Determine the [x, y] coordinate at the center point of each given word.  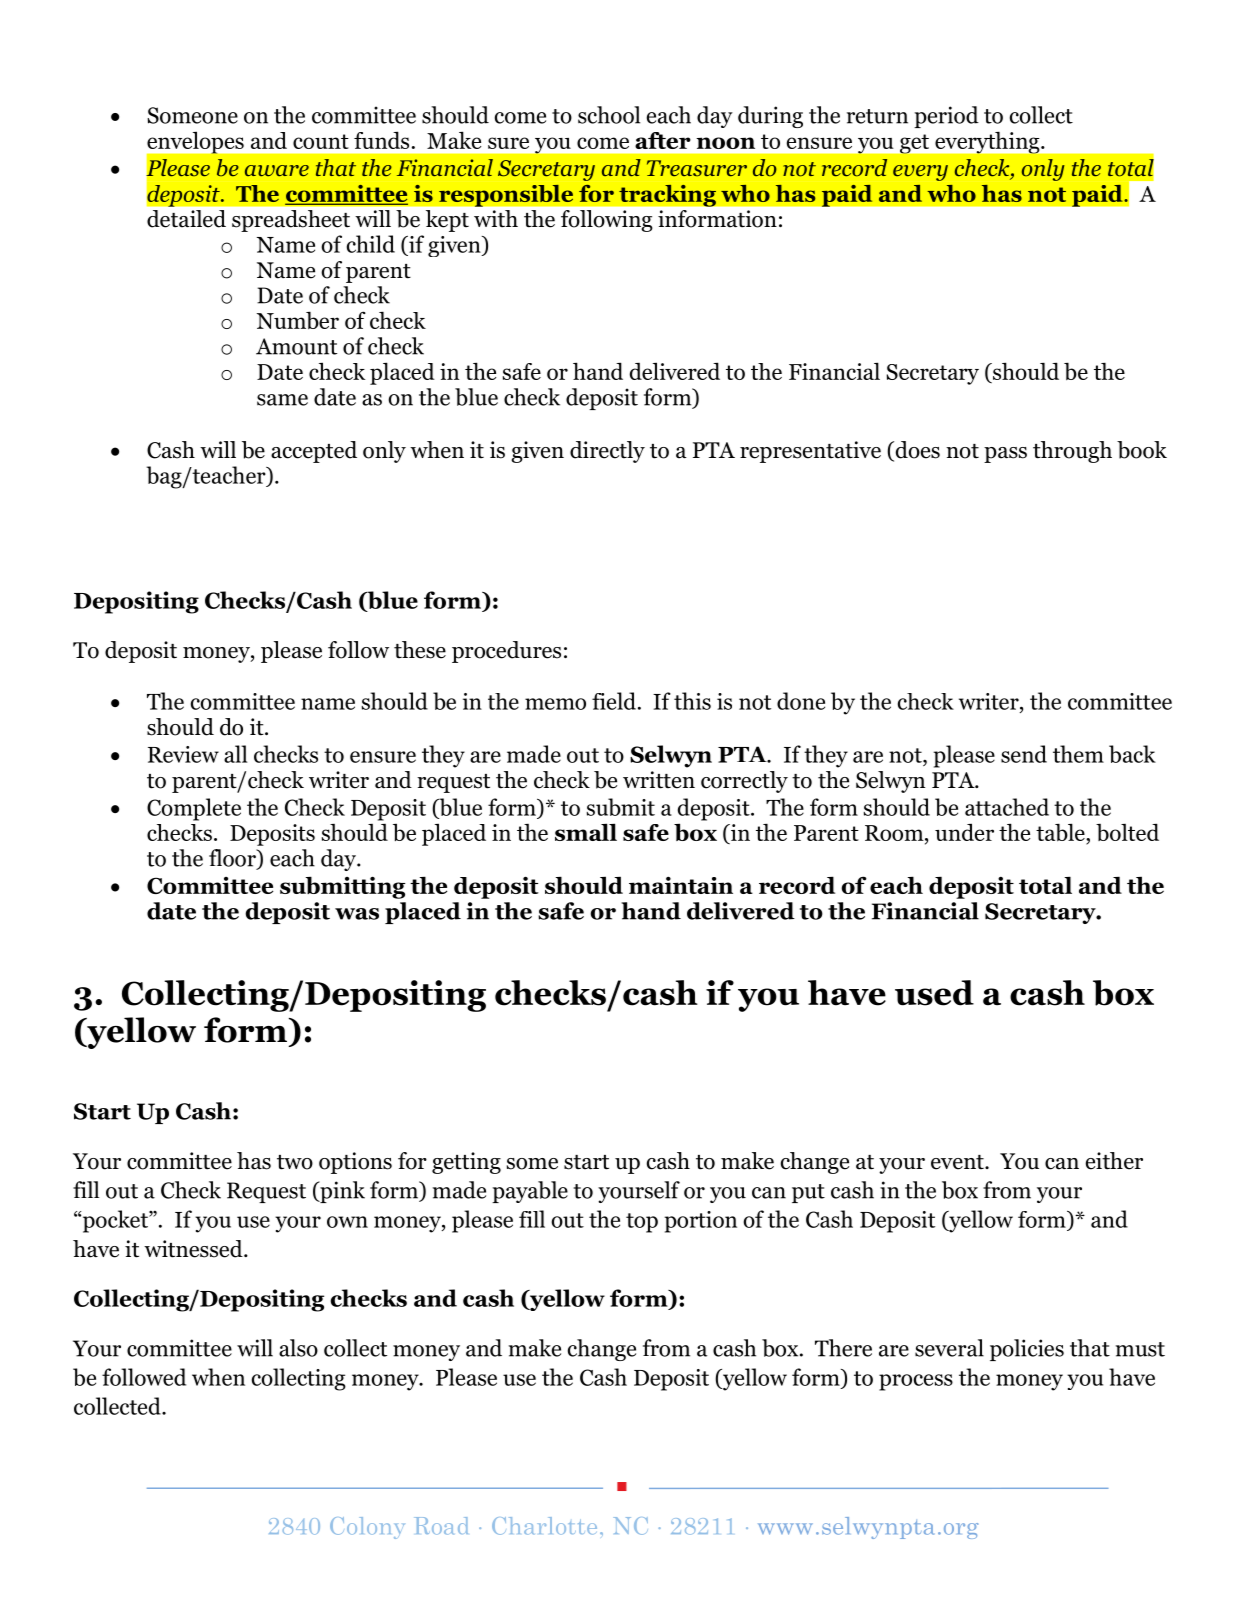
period [946, 117]
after [663, 140]
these [420, 650]
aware [277, 170]
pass [1005, 455]
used [934, 993]
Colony [367, 1528]
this [692, 701]
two [295, 1162]
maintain [681, 885]
